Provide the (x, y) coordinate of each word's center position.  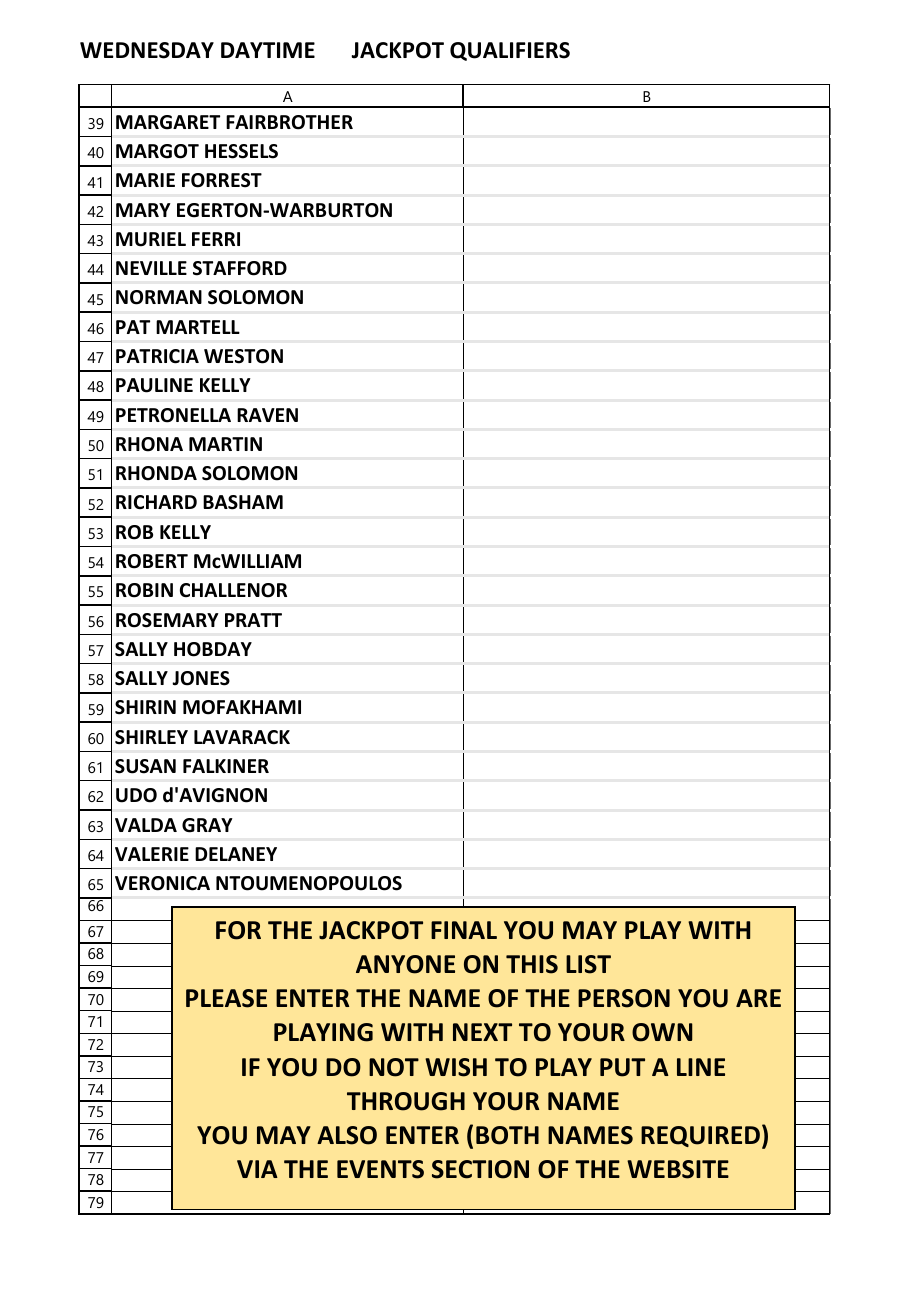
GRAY (207, 825)
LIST (588, 964)
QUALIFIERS (510, 51)
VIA (257, 1169)
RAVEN (267, 415)
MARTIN (225, 444)
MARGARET (168, 122)
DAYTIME (268, 50)
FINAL (464, 930)
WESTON (243, 356)
